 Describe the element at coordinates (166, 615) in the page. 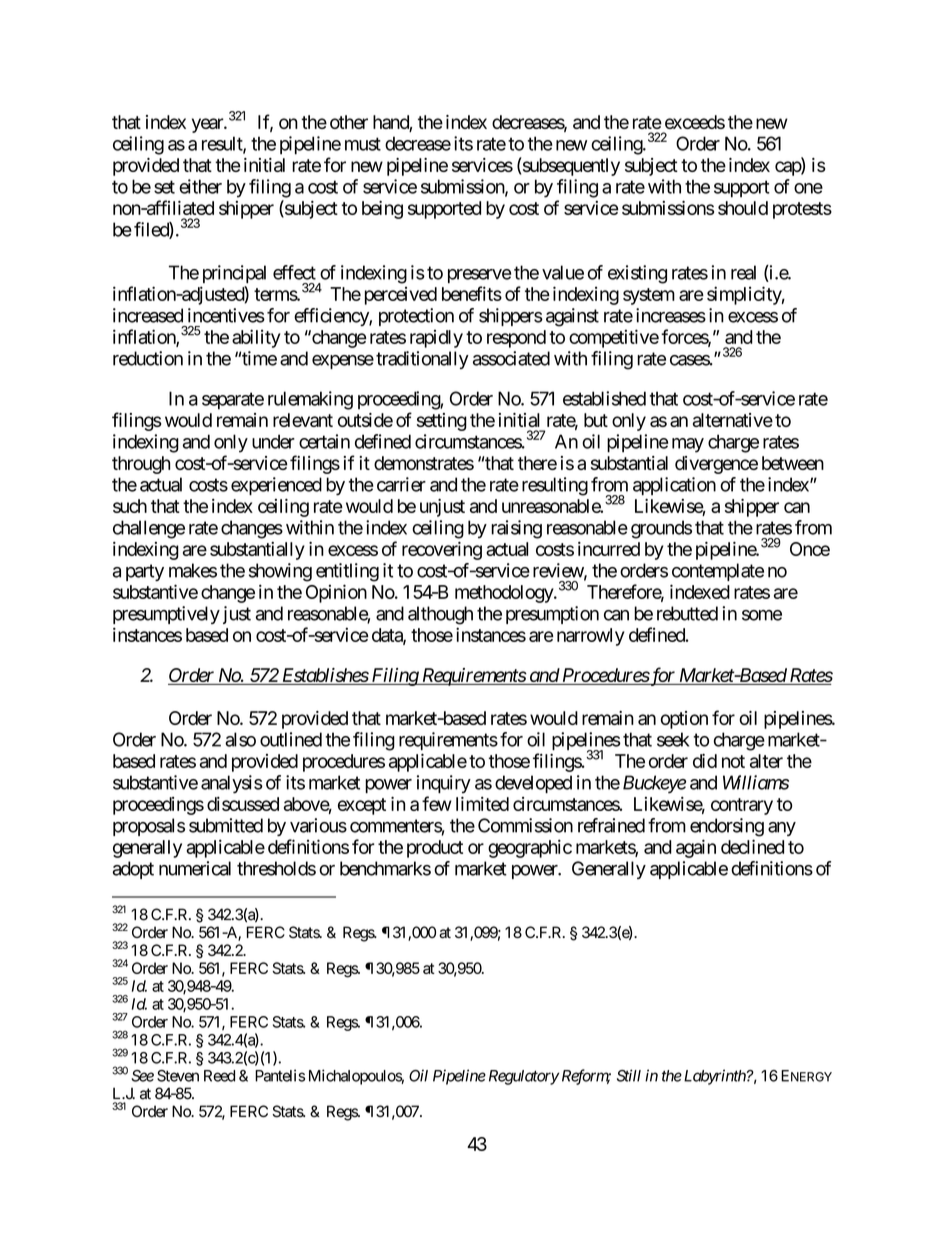

I see `presumptively` at that location.
